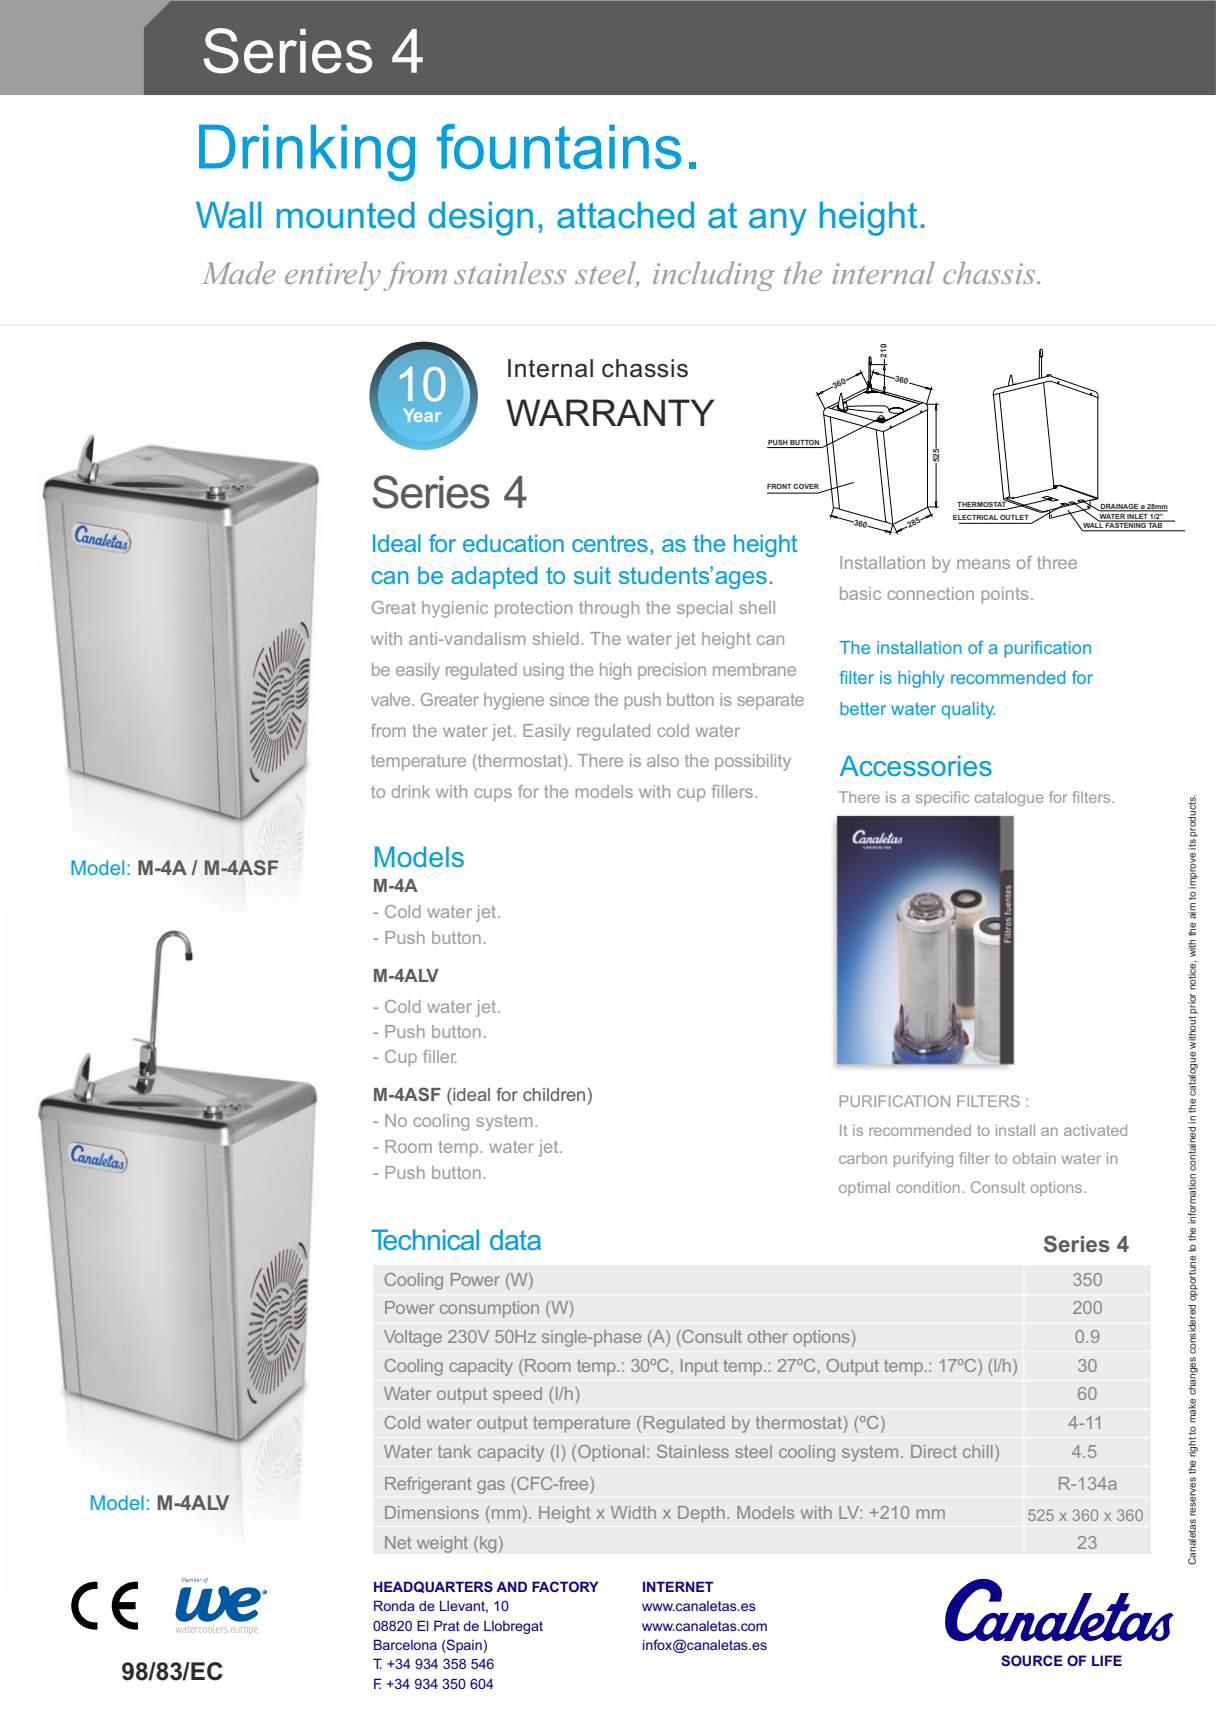 Image resolution: width=1216 pixels, height=1719 pixels. I want to click on condition, so click(928, 1187).
